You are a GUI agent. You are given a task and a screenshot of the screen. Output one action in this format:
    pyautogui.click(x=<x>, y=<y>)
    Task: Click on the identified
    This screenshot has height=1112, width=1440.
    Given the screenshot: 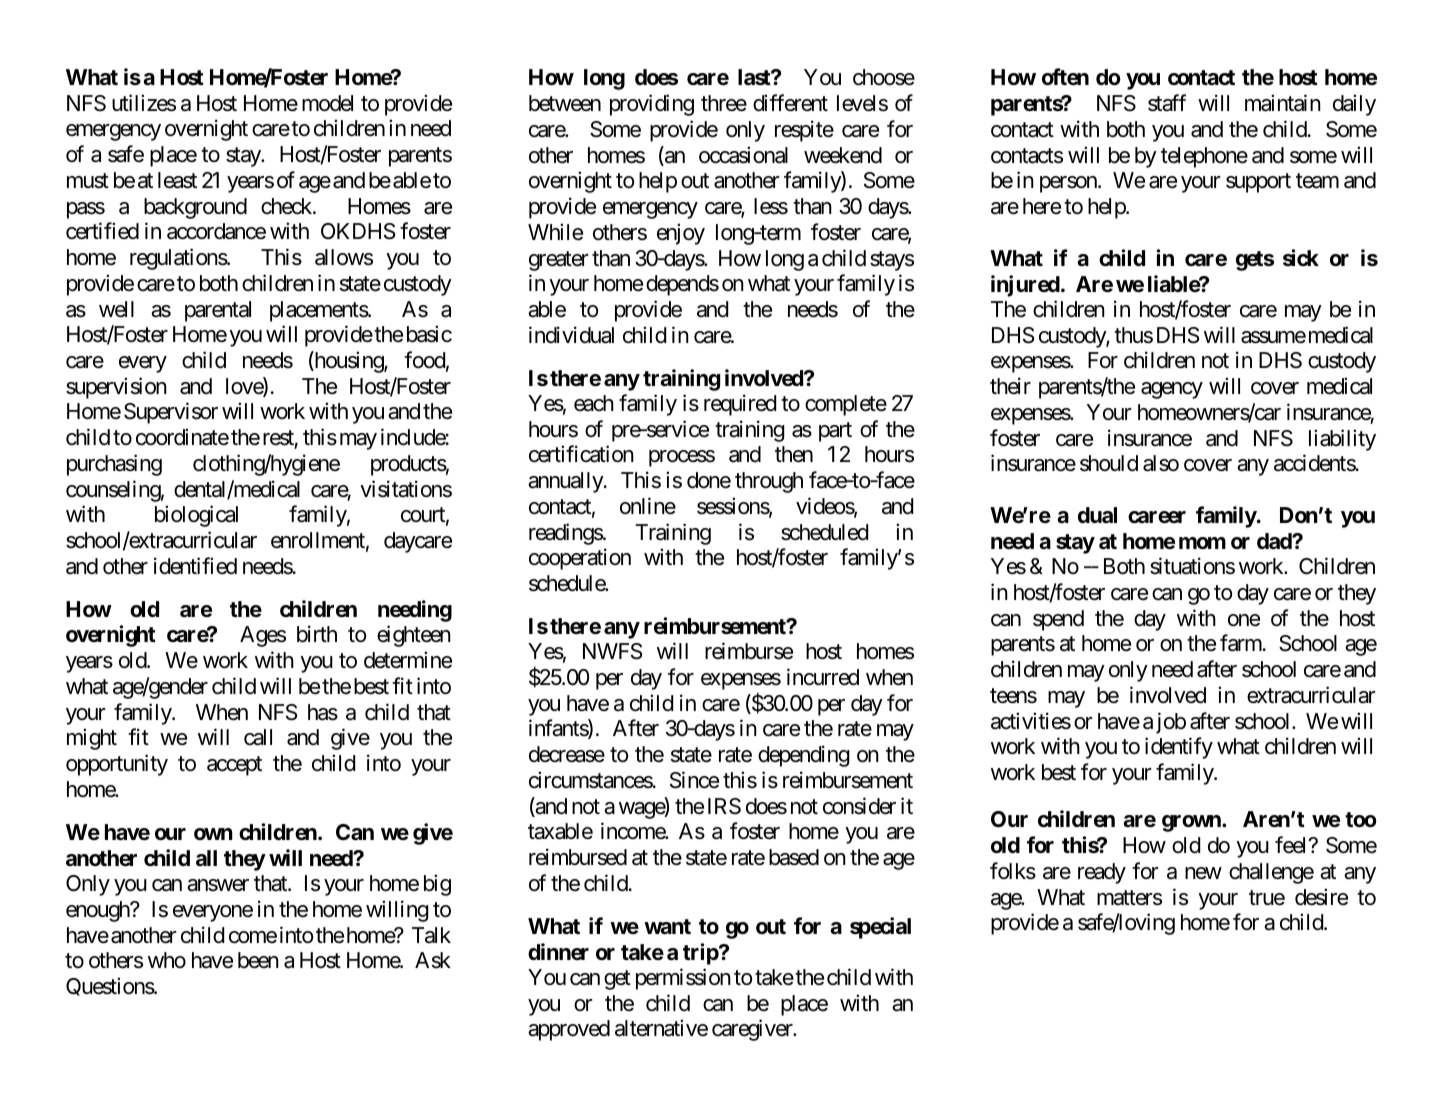 What is the action you would take?
    pyautogui.click(x=195, y=566)
